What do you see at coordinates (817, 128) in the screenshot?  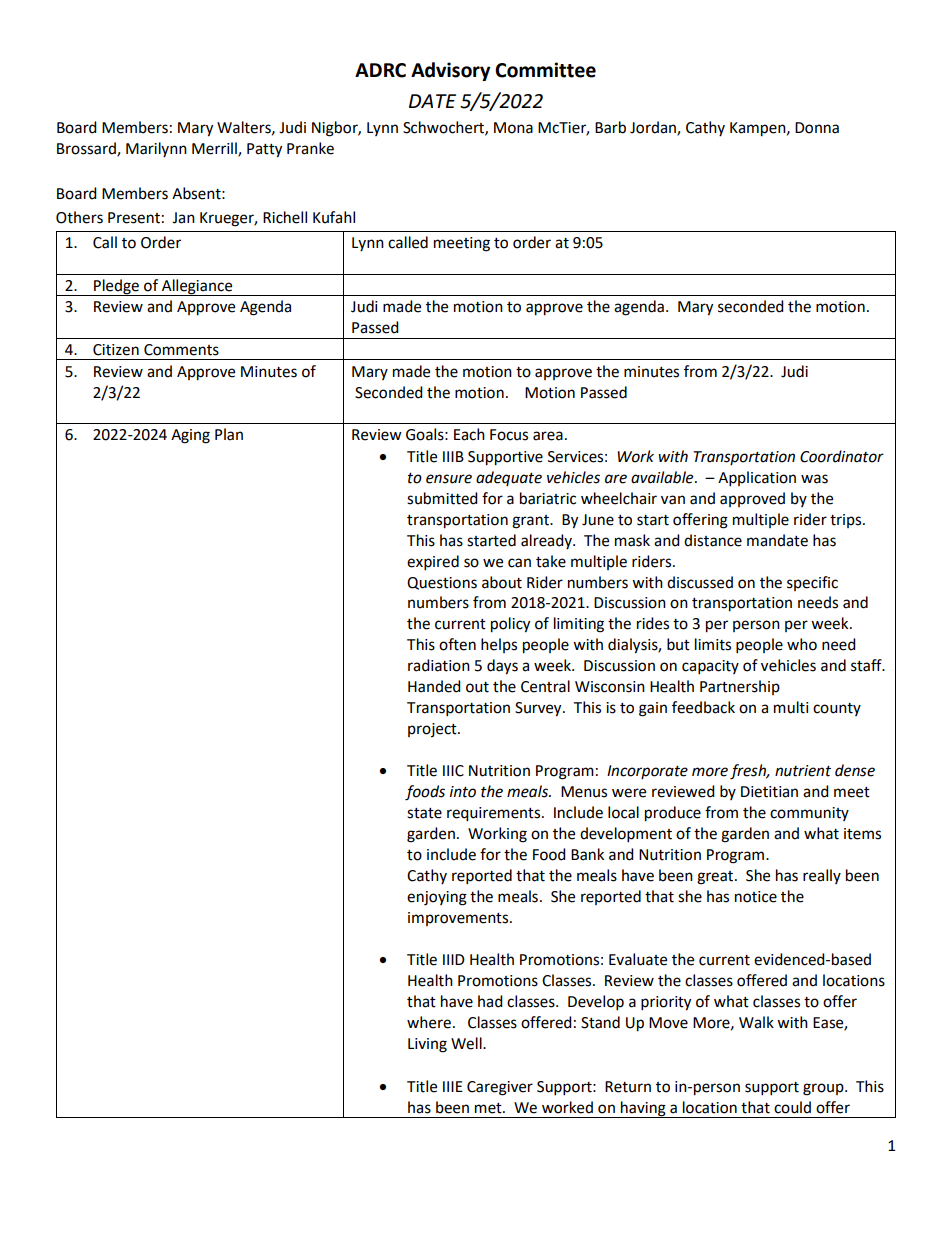 I see `Donna` at bounding box center [817, 128].
